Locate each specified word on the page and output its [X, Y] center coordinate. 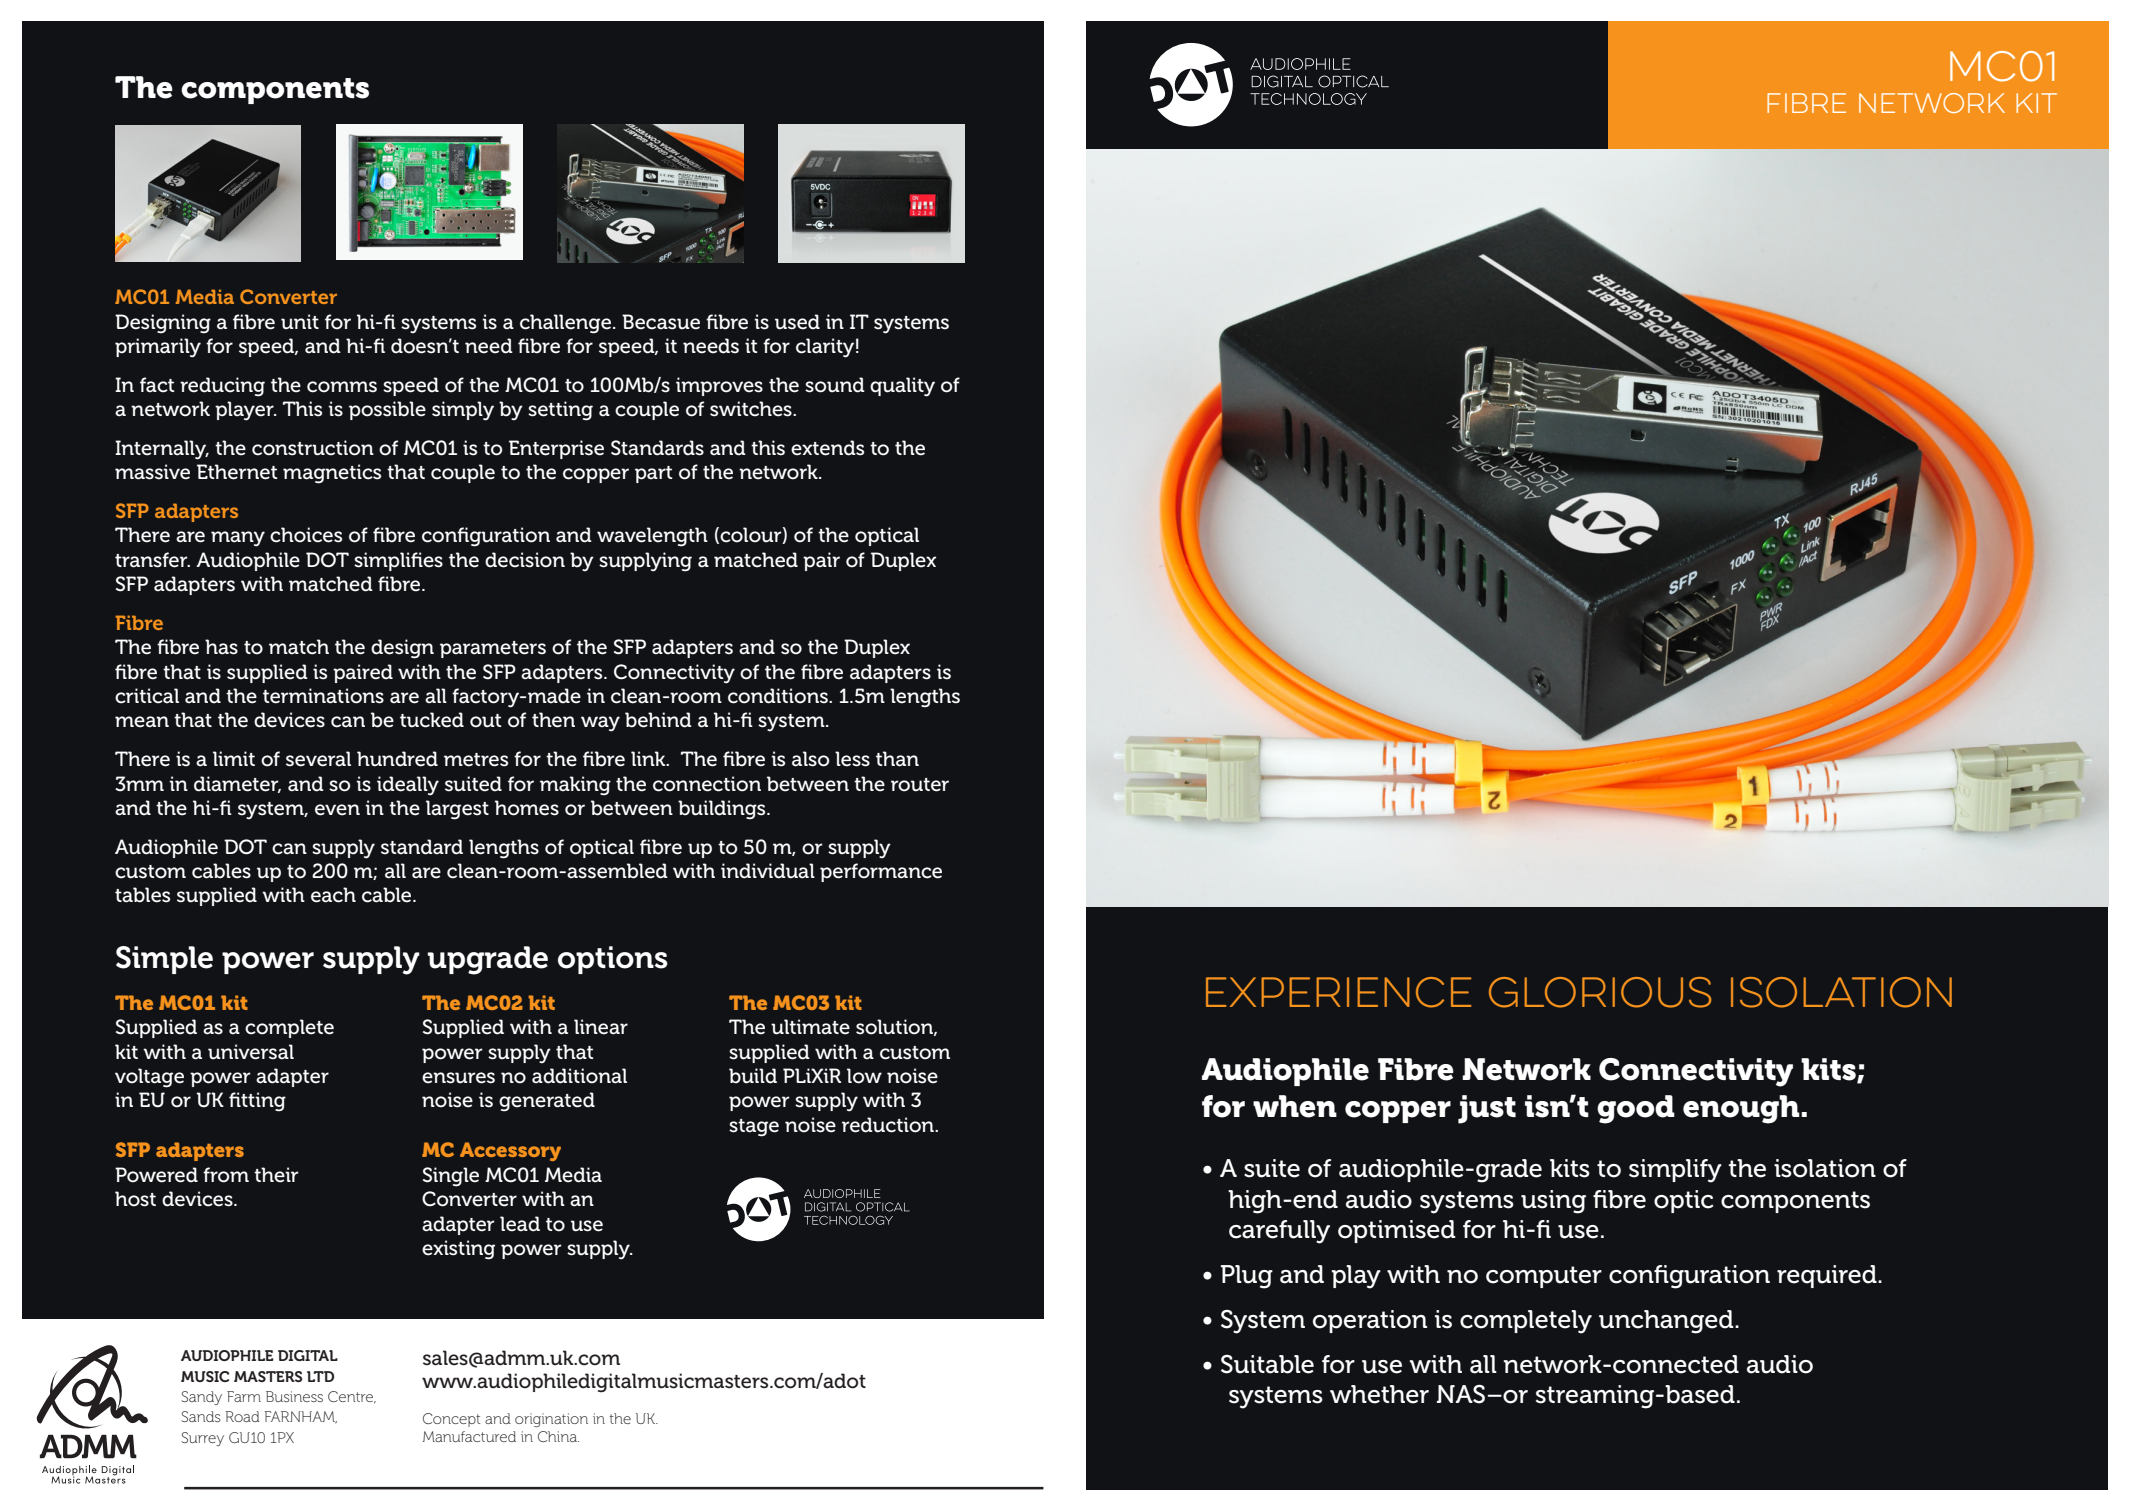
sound [835, 385]
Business [294, 1396]
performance [881, 872]
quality [902, 387]
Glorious [1600, 992]
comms [342, 387]
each [333, 895]
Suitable [1267, 1364]
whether [1379, 1394]
